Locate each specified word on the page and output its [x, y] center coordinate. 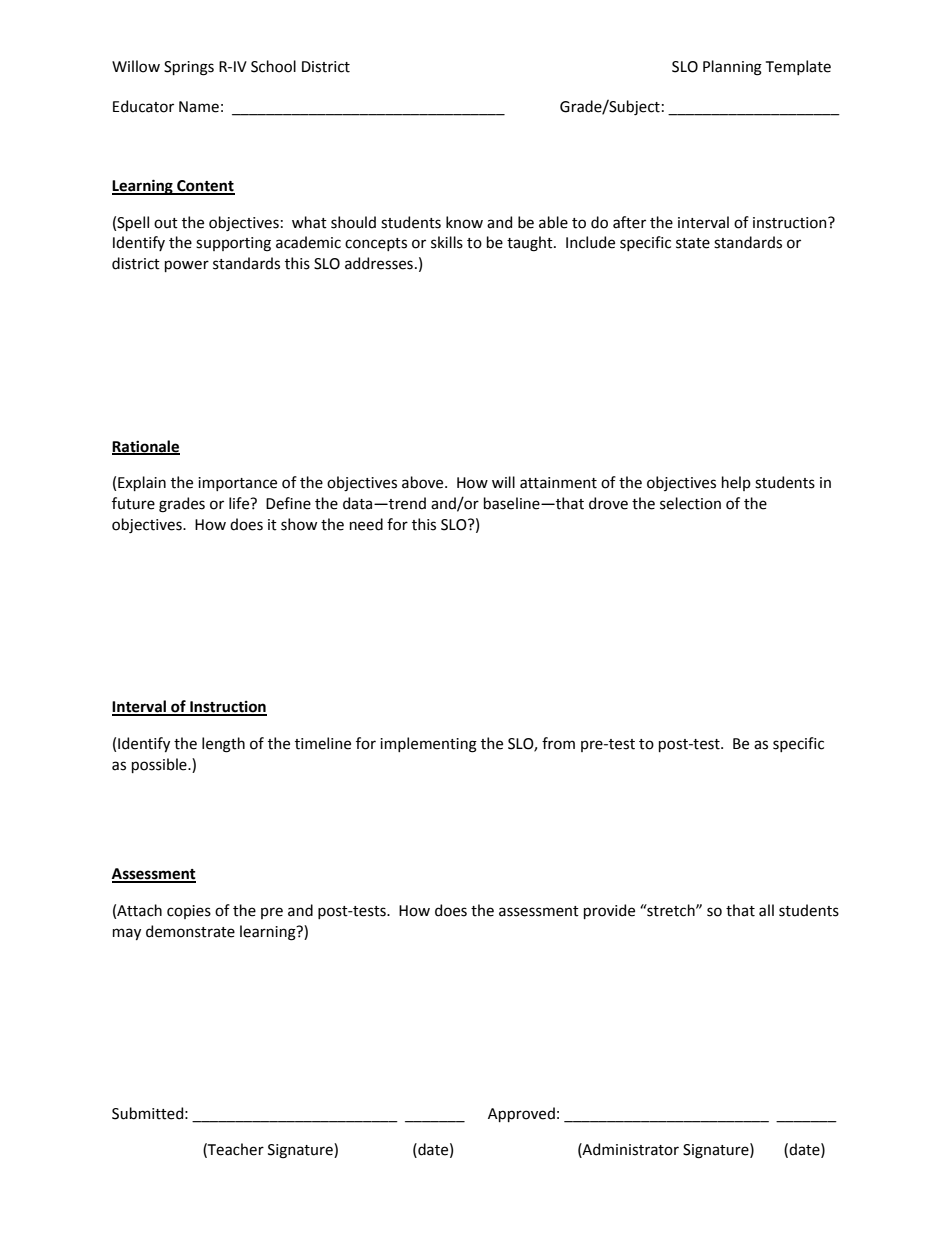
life [240, 503]
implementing [428, 745]
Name [199, 107]
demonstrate [190, 931]
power [187, 266]
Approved [521, 1114]
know [464, 222]
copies [189, 912]
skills [447, 242]
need [366, 524]
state [693, 243]
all [766, 910]
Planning [732, 68]
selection [690, 503]
